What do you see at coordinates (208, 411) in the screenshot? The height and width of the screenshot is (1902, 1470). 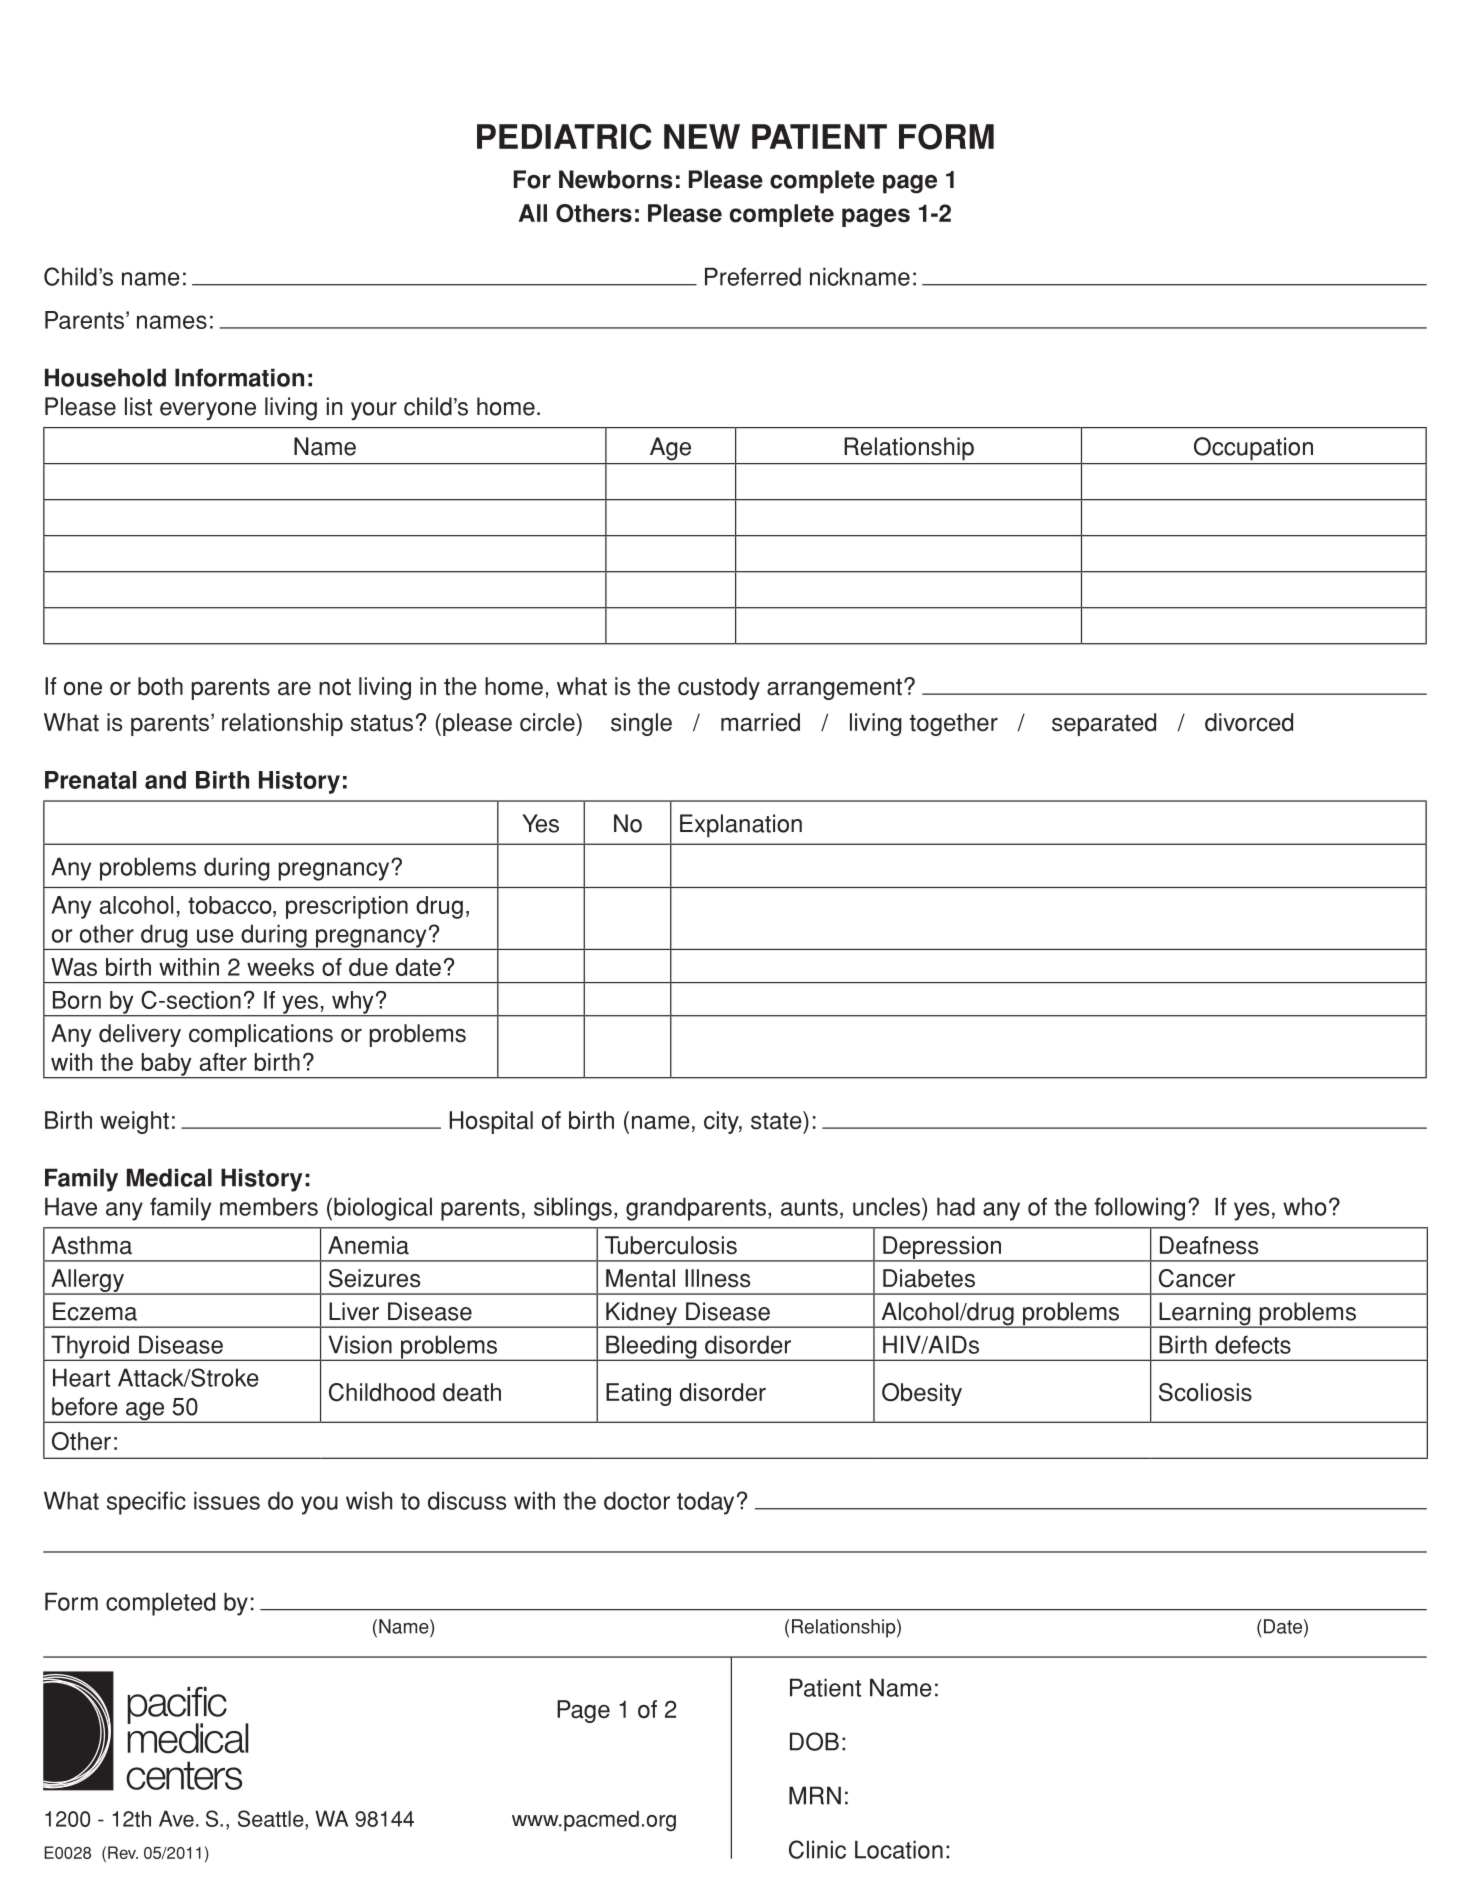 I see `everyone` at bounding box center [208, 411].
